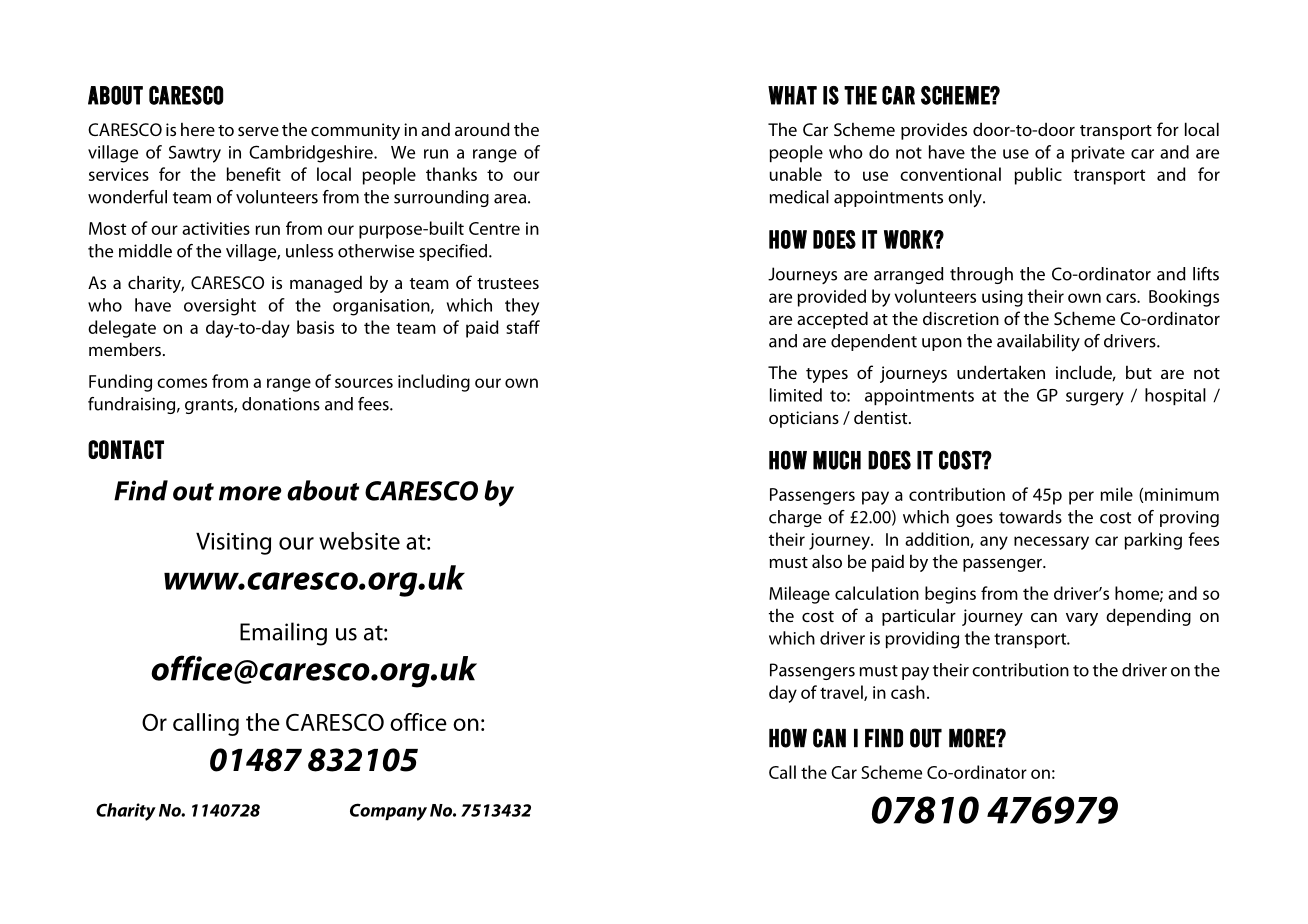  What do you see at coordinates (842, 693) in the screenshot?
I see `travel` at bounding box center [842, 693].
